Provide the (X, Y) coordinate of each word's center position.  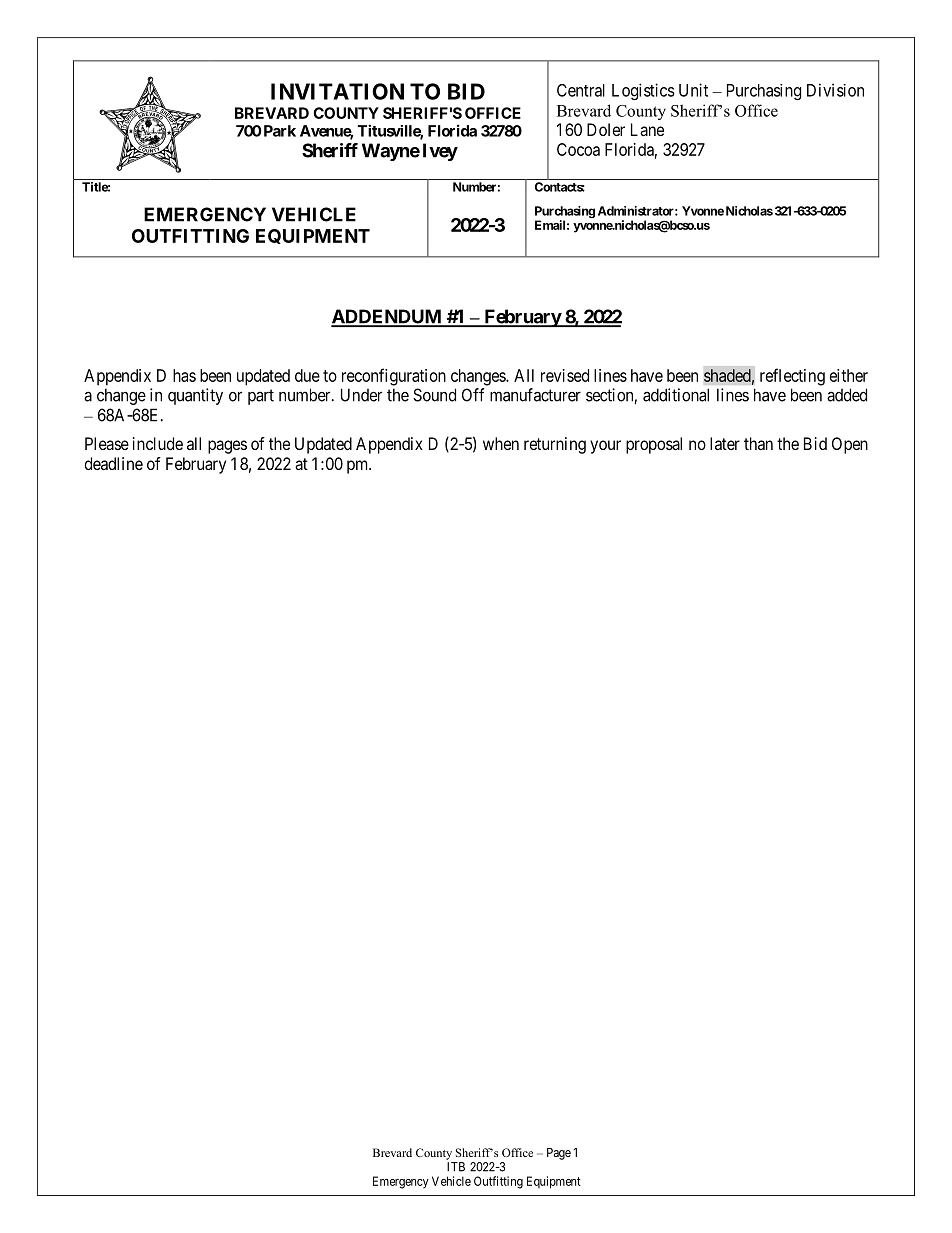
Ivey (440, 152)
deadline (114, 463)
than (758, 443)
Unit (693, 90)
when (501, 443)
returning (555, 445)
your (605, 447)
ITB (456, 1167)
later (725, 443)
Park (280, 131)
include (158, 443)
